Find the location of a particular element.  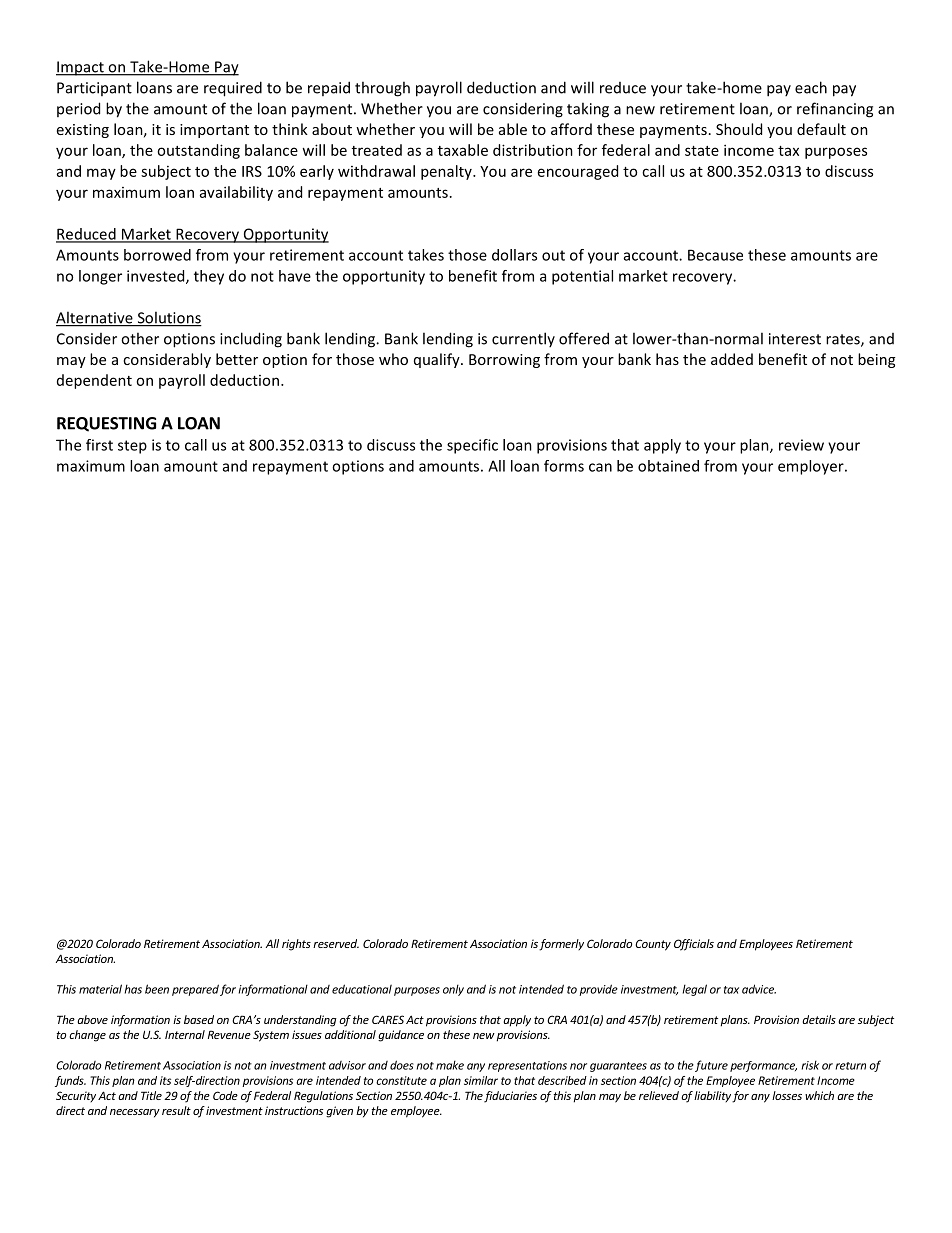

each is located at coordinates (811, 87).
